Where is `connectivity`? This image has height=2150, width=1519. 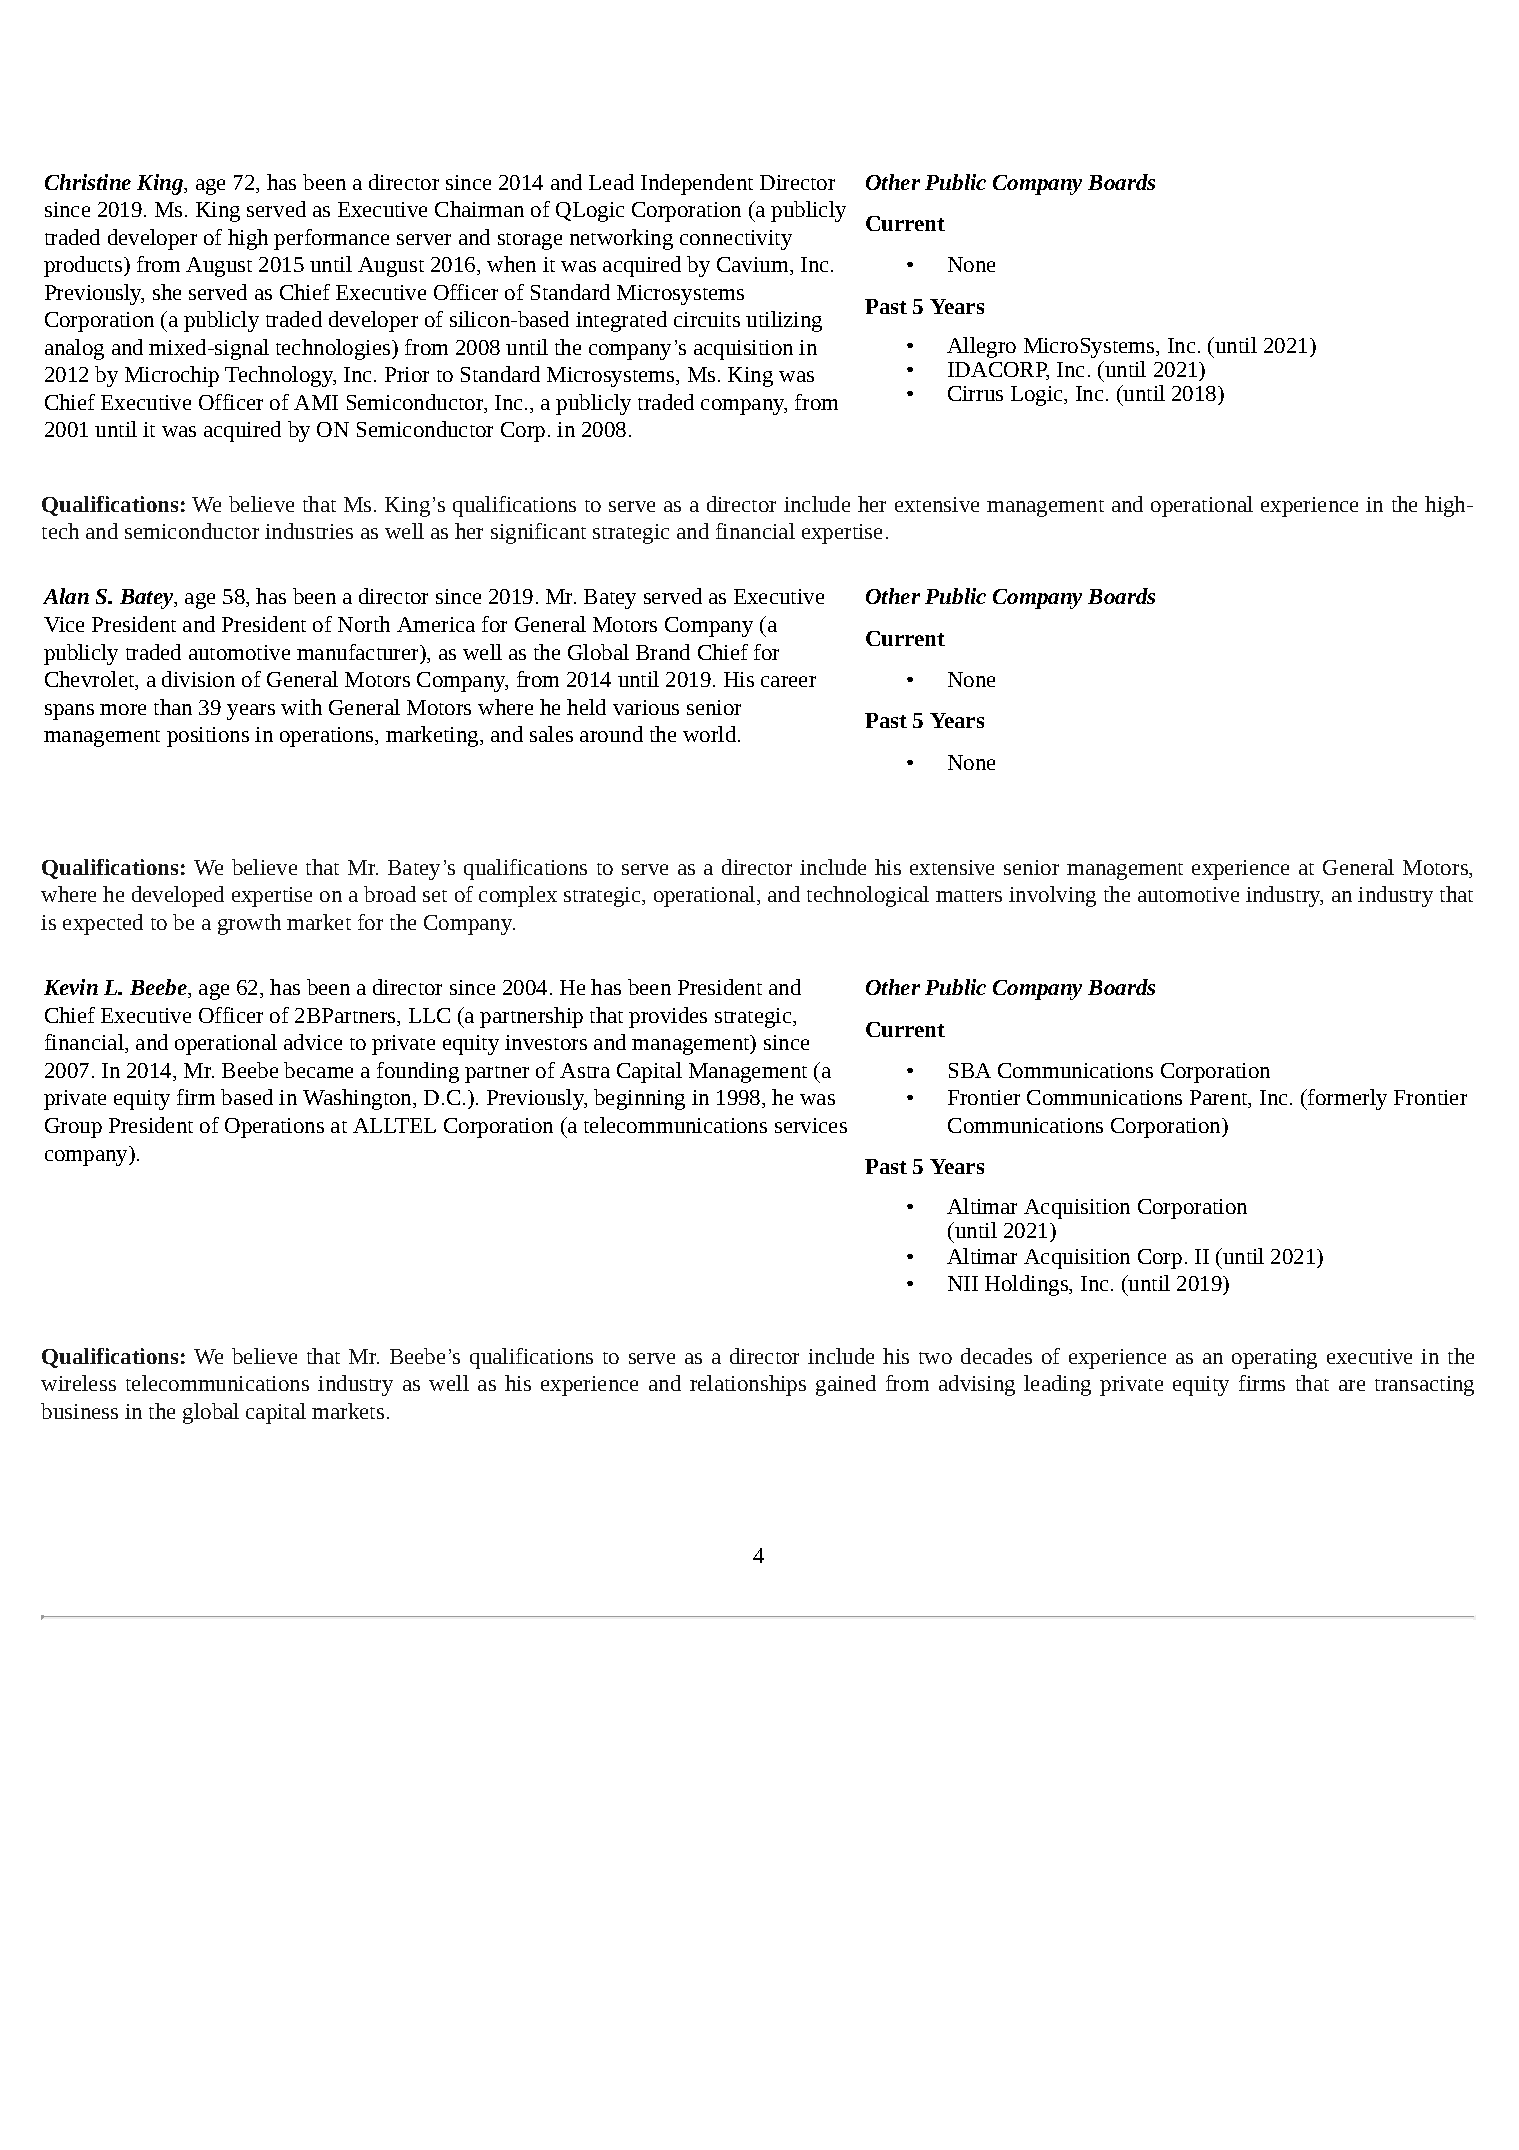 connectivity is located at coordinates (736, 240).
